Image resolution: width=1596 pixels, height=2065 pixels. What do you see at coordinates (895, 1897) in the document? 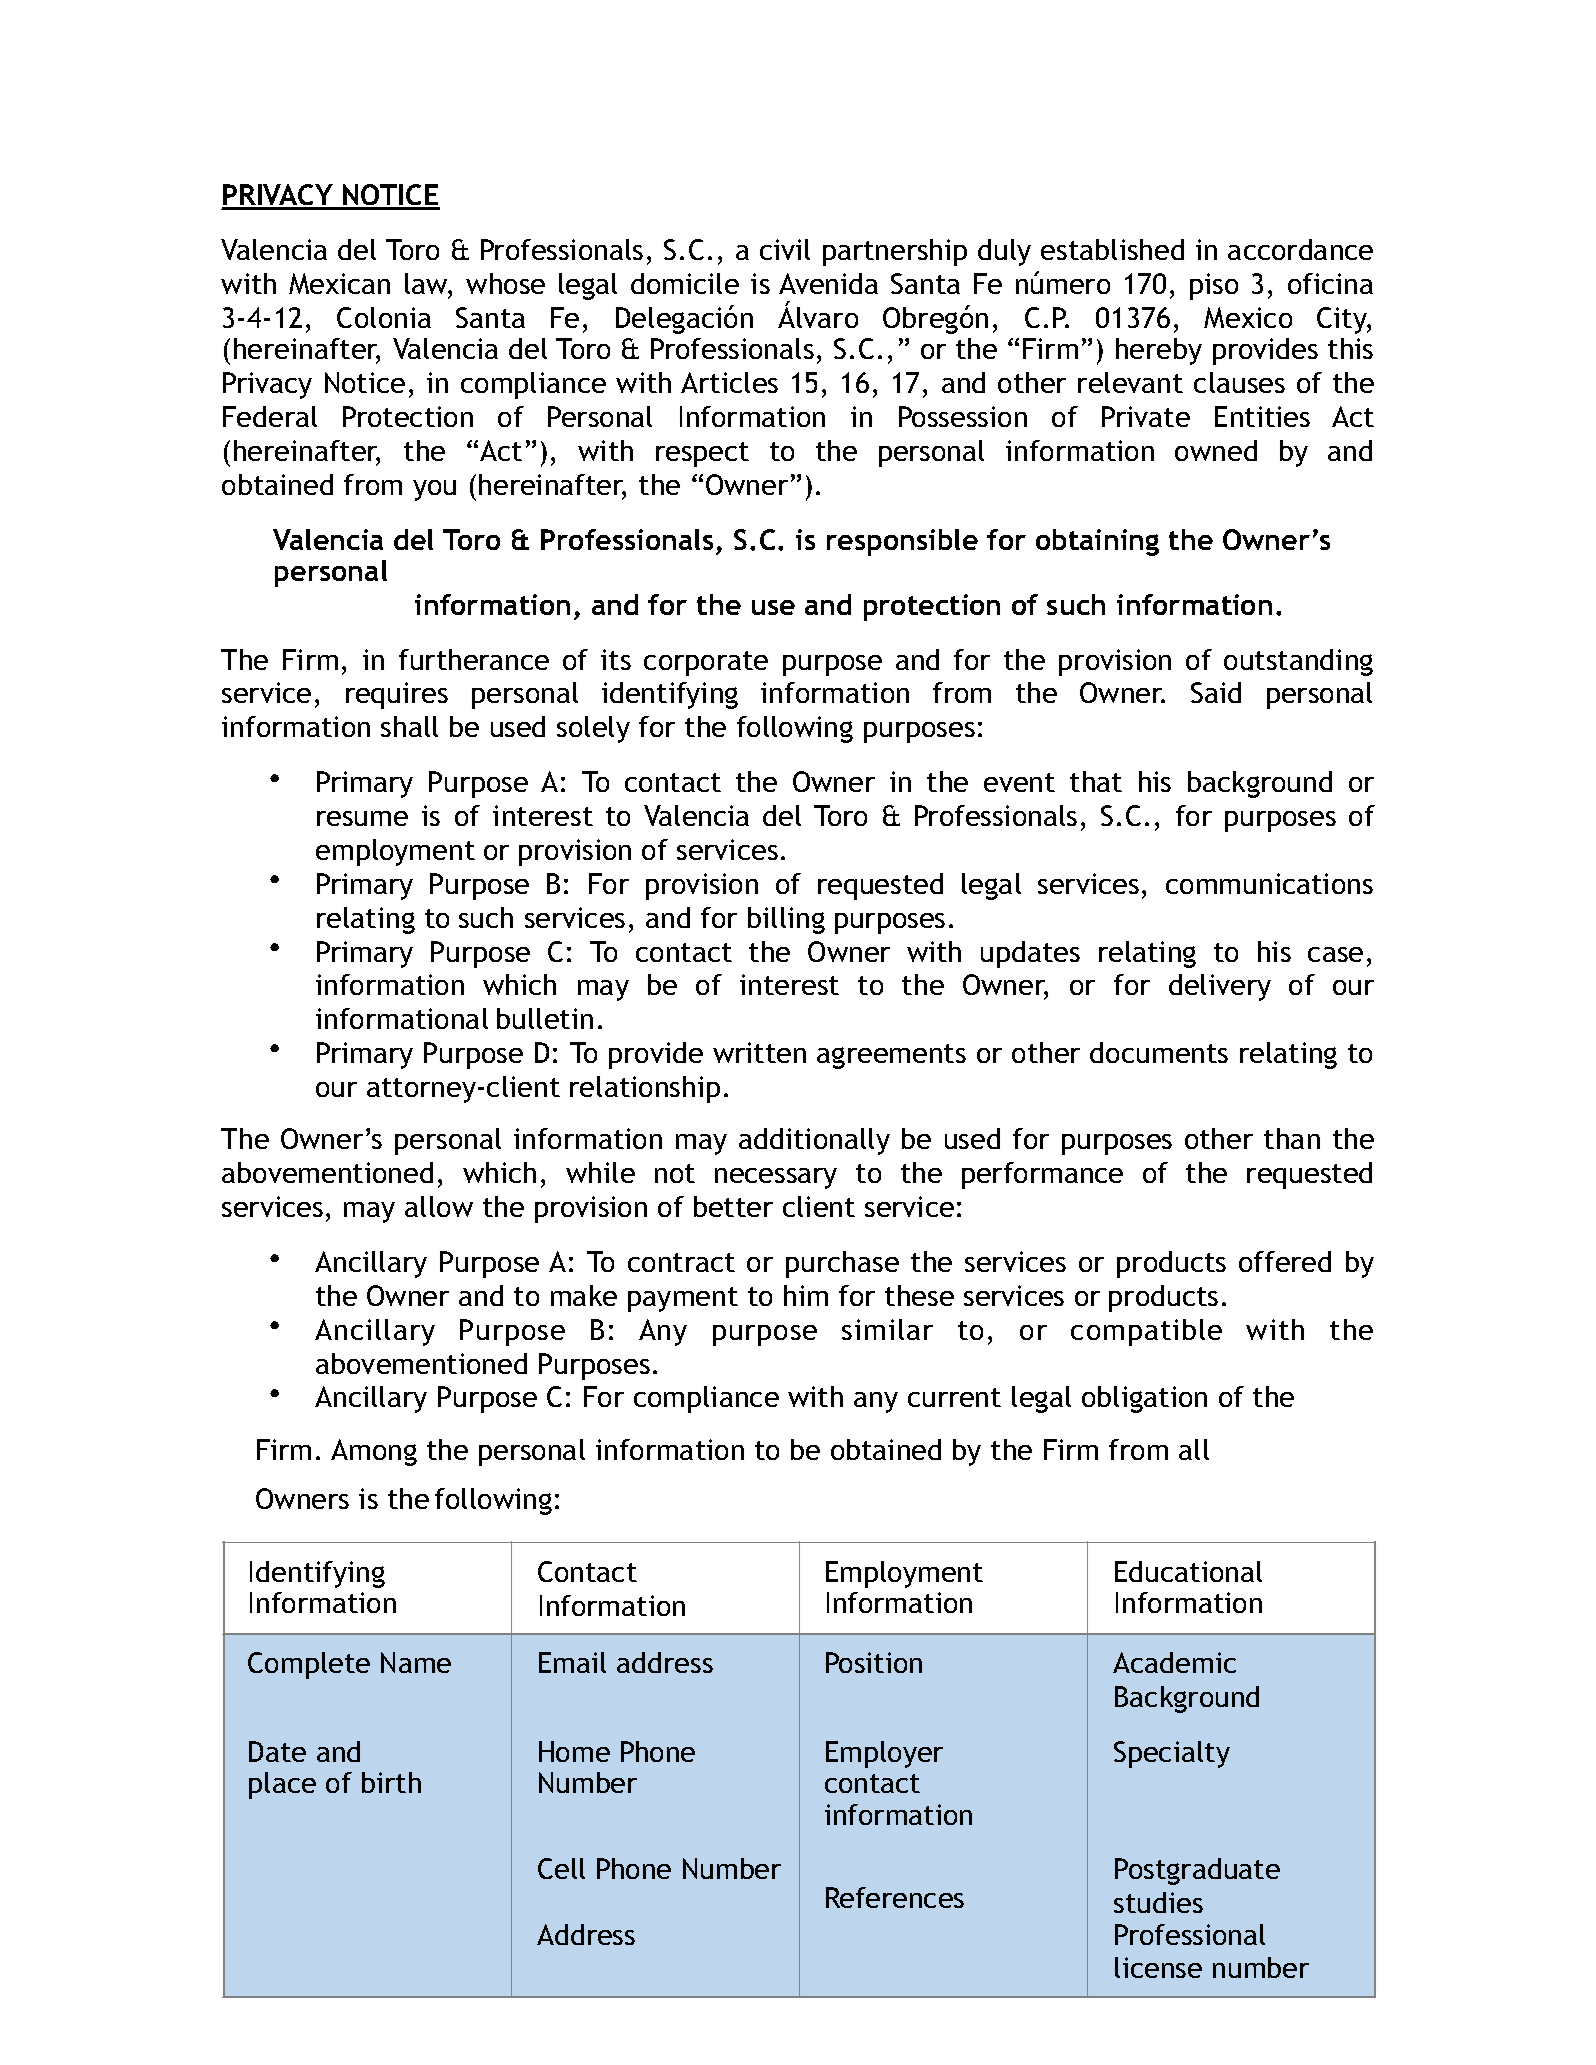
I see `References` at bounding box center [895, 1897].
